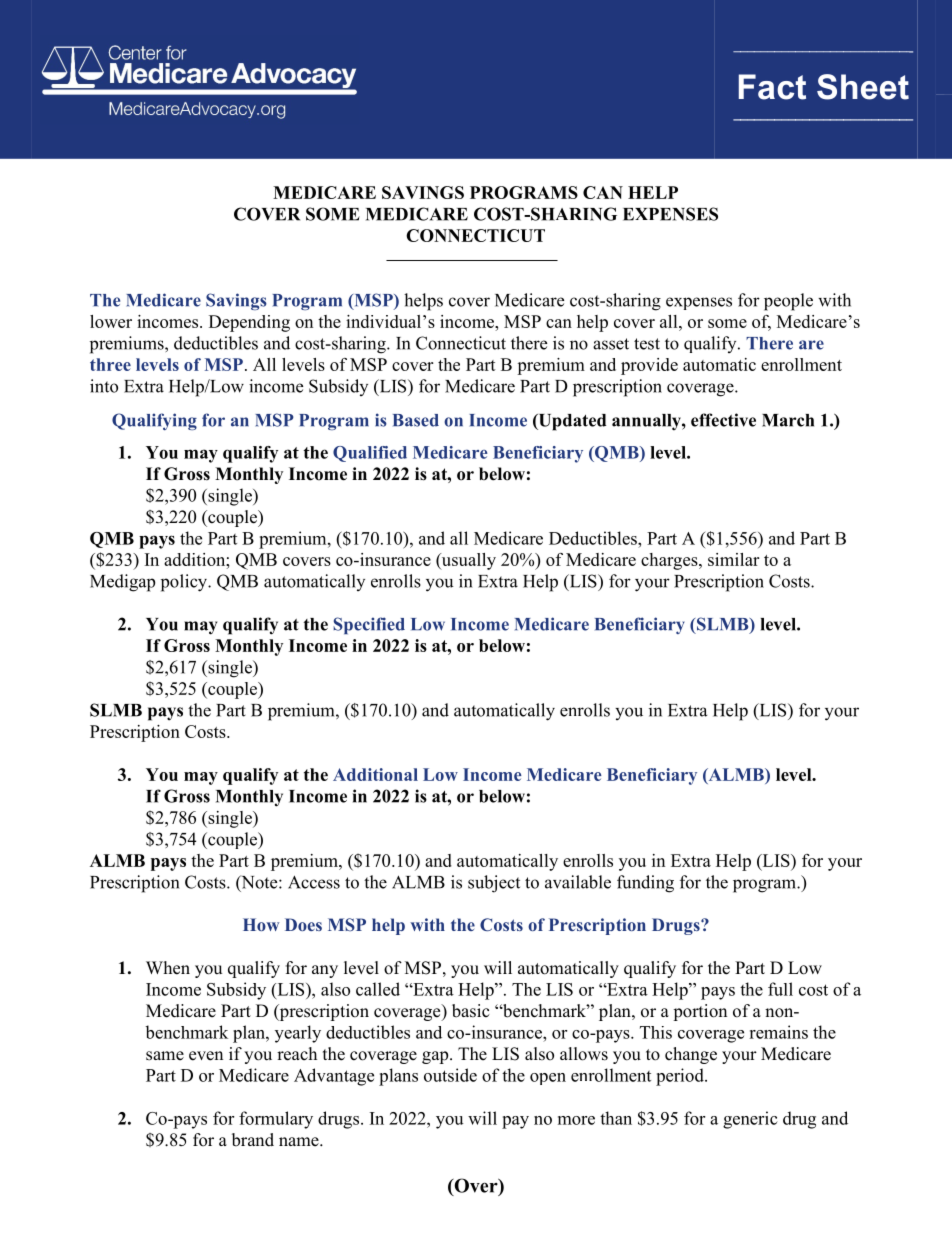 The height and width of the image is (1233, 952). What do you see at coordinates (249, 323) in the image?
I see `Depending` at bounding box center [249, 323].
